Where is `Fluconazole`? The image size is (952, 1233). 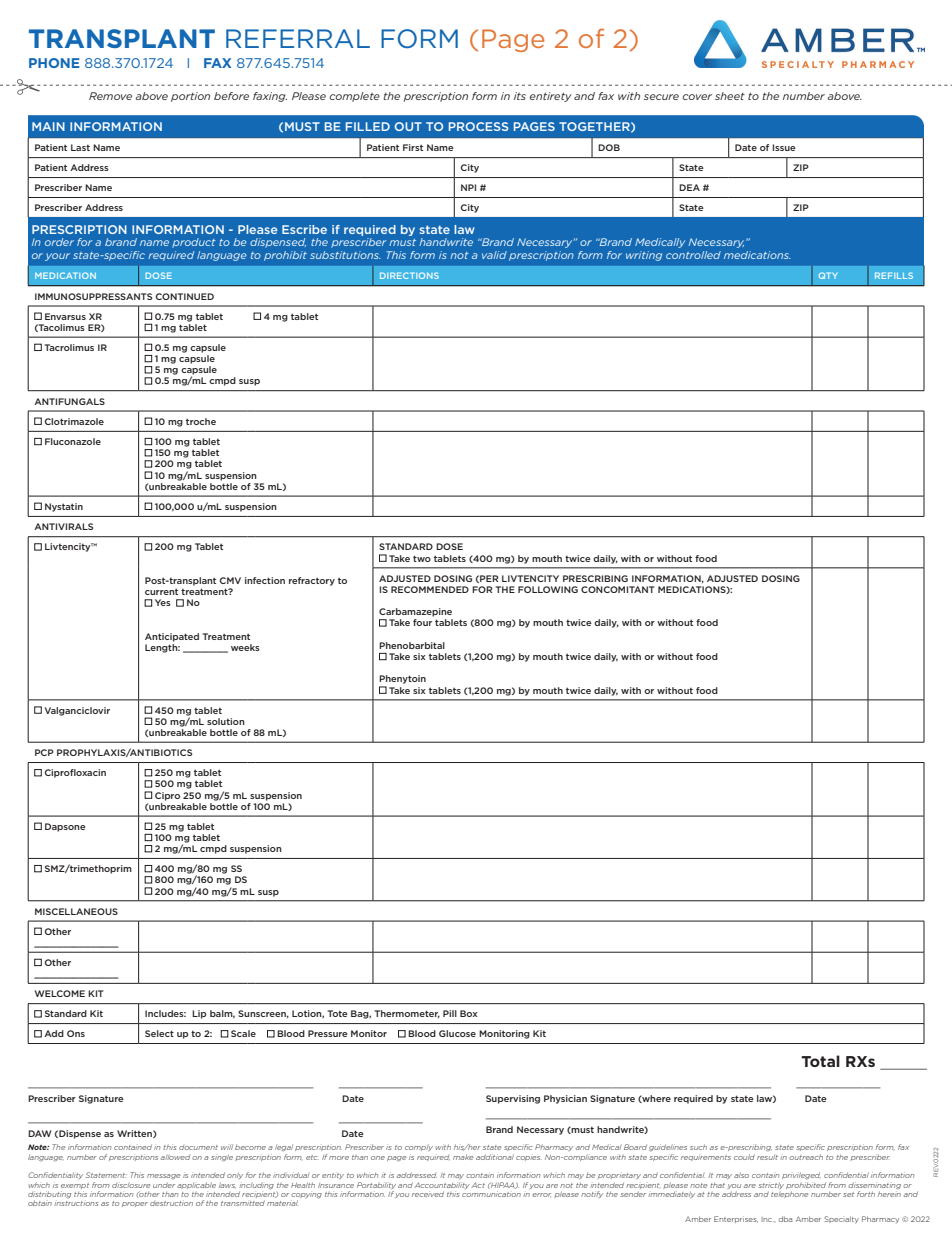
Fluconazole is located at coordinates (73, 441).
